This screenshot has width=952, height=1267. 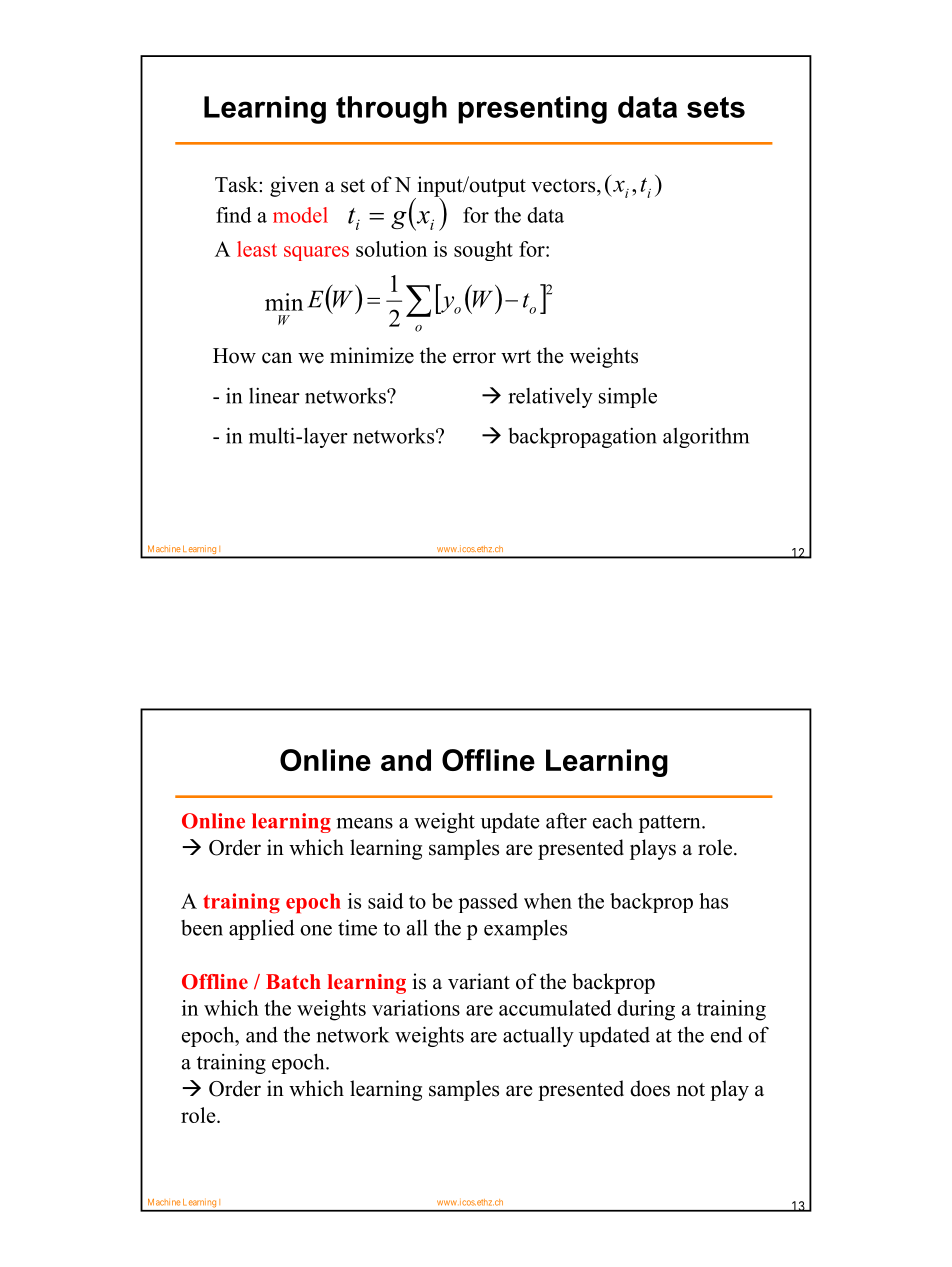 What do you see at coordinates (532, 110) in the screenshot?
I see `presenting` at bounding box center [532, 110].
